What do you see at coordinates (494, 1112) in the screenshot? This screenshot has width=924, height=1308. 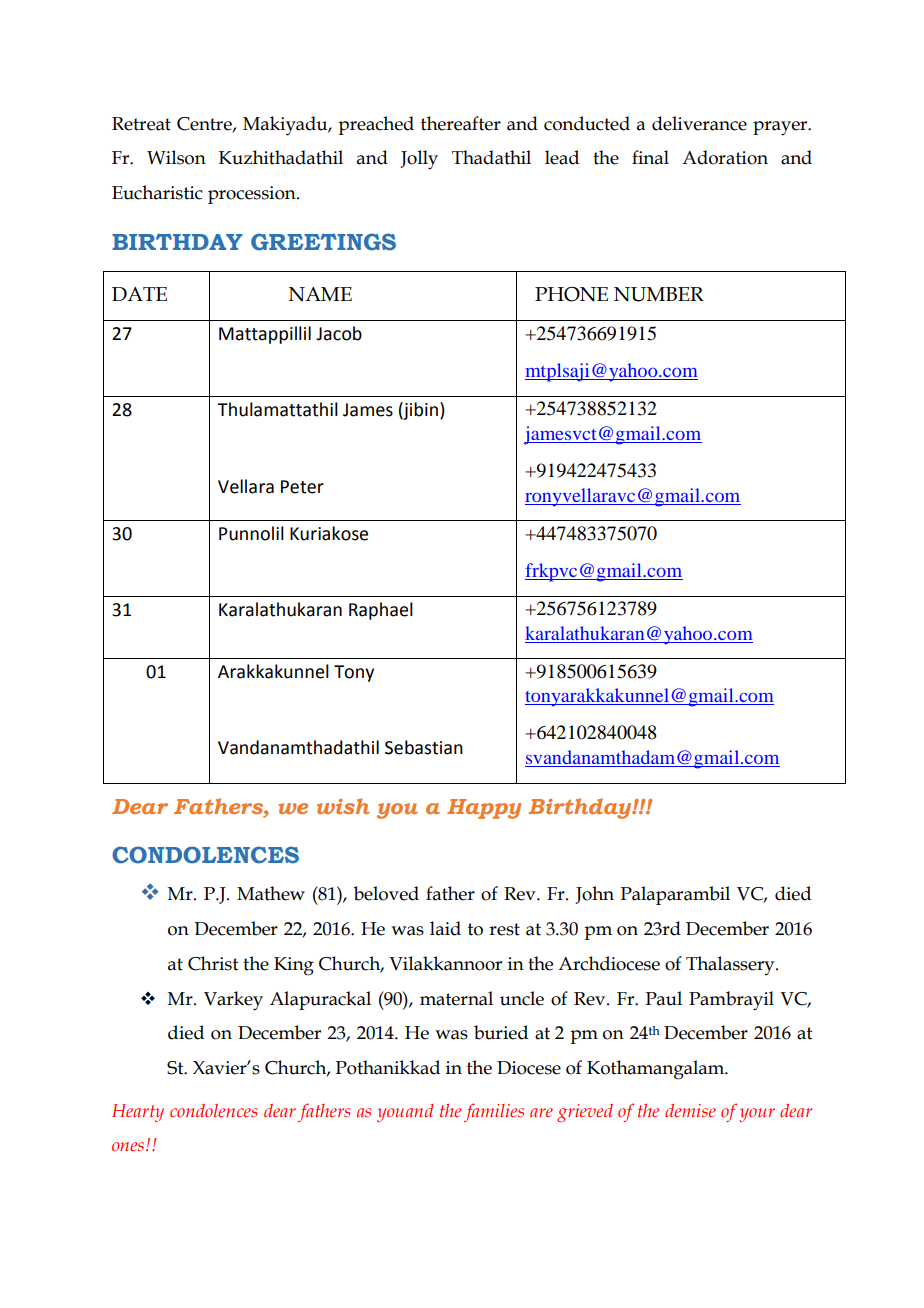 I see `families` at bounding box center [494, 1112].
